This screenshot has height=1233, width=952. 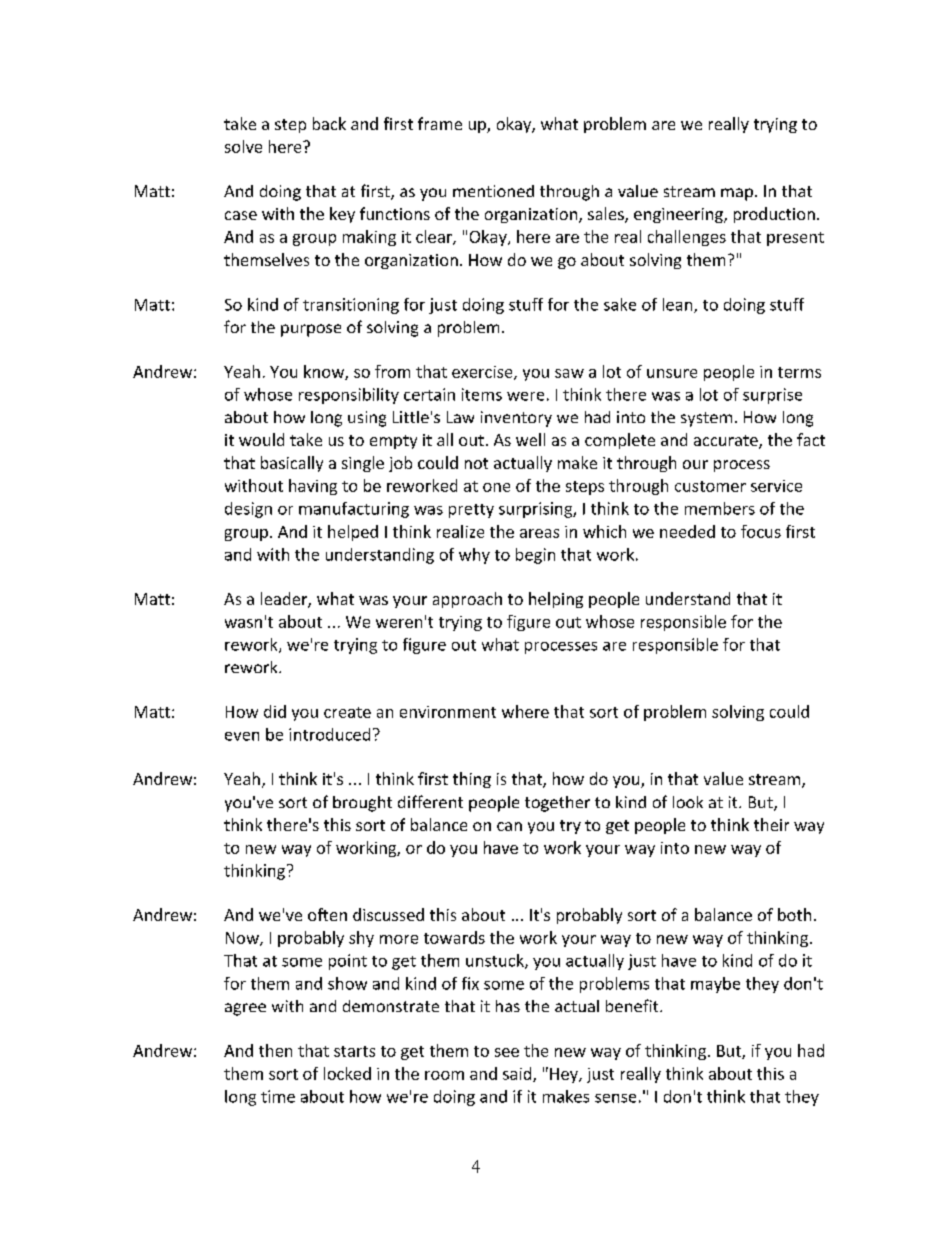 What do you see at coordinates (518, 1074) in the screenshot?
I see `said` at bounding box center [518, 1074].
